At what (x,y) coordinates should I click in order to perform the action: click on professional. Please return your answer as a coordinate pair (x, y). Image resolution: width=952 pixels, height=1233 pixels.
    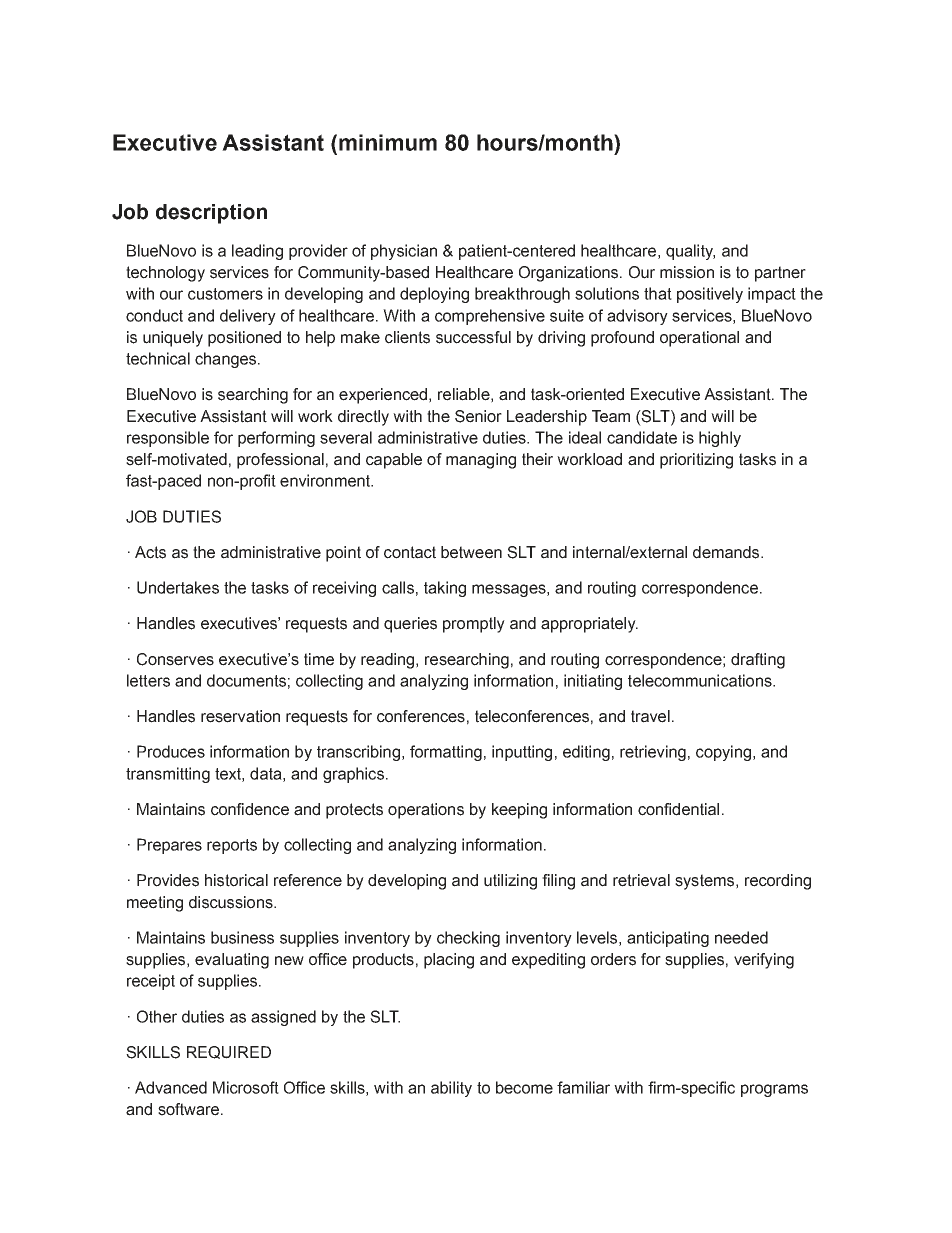
    Looking at the image, I should click on (280, 461).
